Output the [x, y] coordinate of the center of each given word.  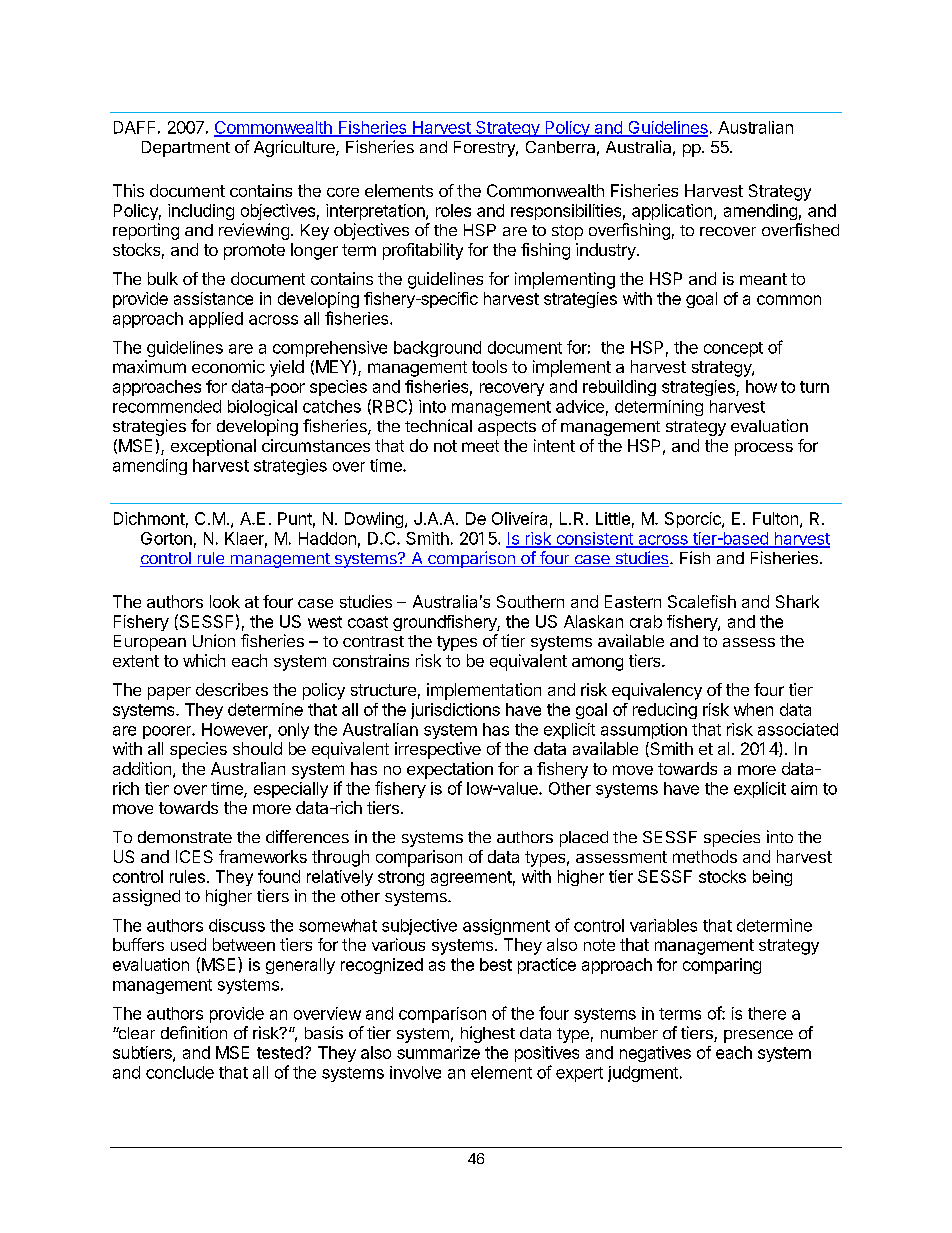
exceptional [213, 447]
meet [480, 446]
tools [489, 366]
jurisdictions [455, 711]
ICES [194, 856]
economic [228, 366]
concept [733, 349]
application [673, 212]
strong [401, 878]
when [753, 709]
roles [453, 210]
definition [194, 1032]
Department [186, 149]
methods [705, 856]
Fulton [775, 518]
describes [232, 689]
